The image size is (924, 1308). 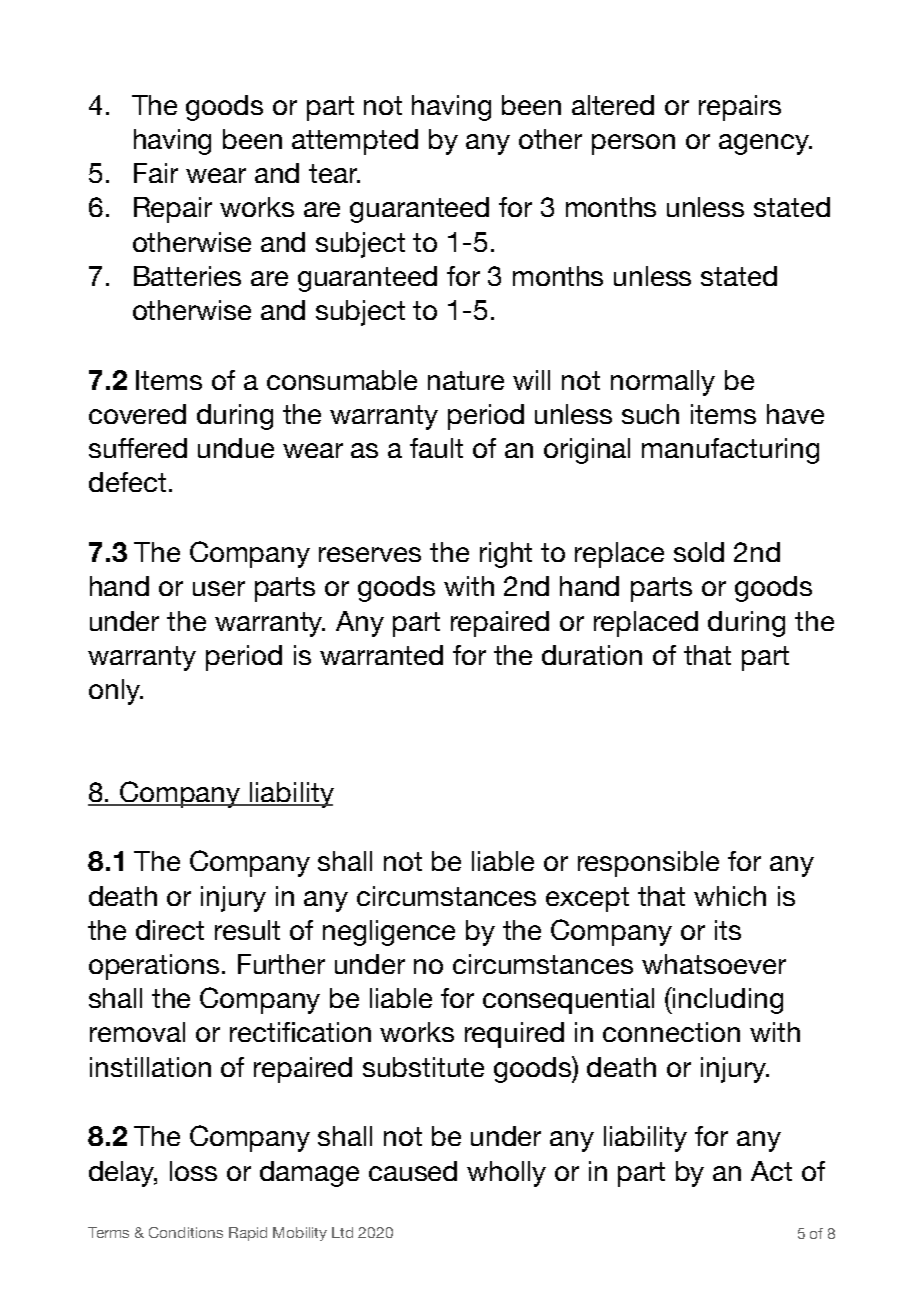 I want to click on attempted, so click(x=355, y=142).
